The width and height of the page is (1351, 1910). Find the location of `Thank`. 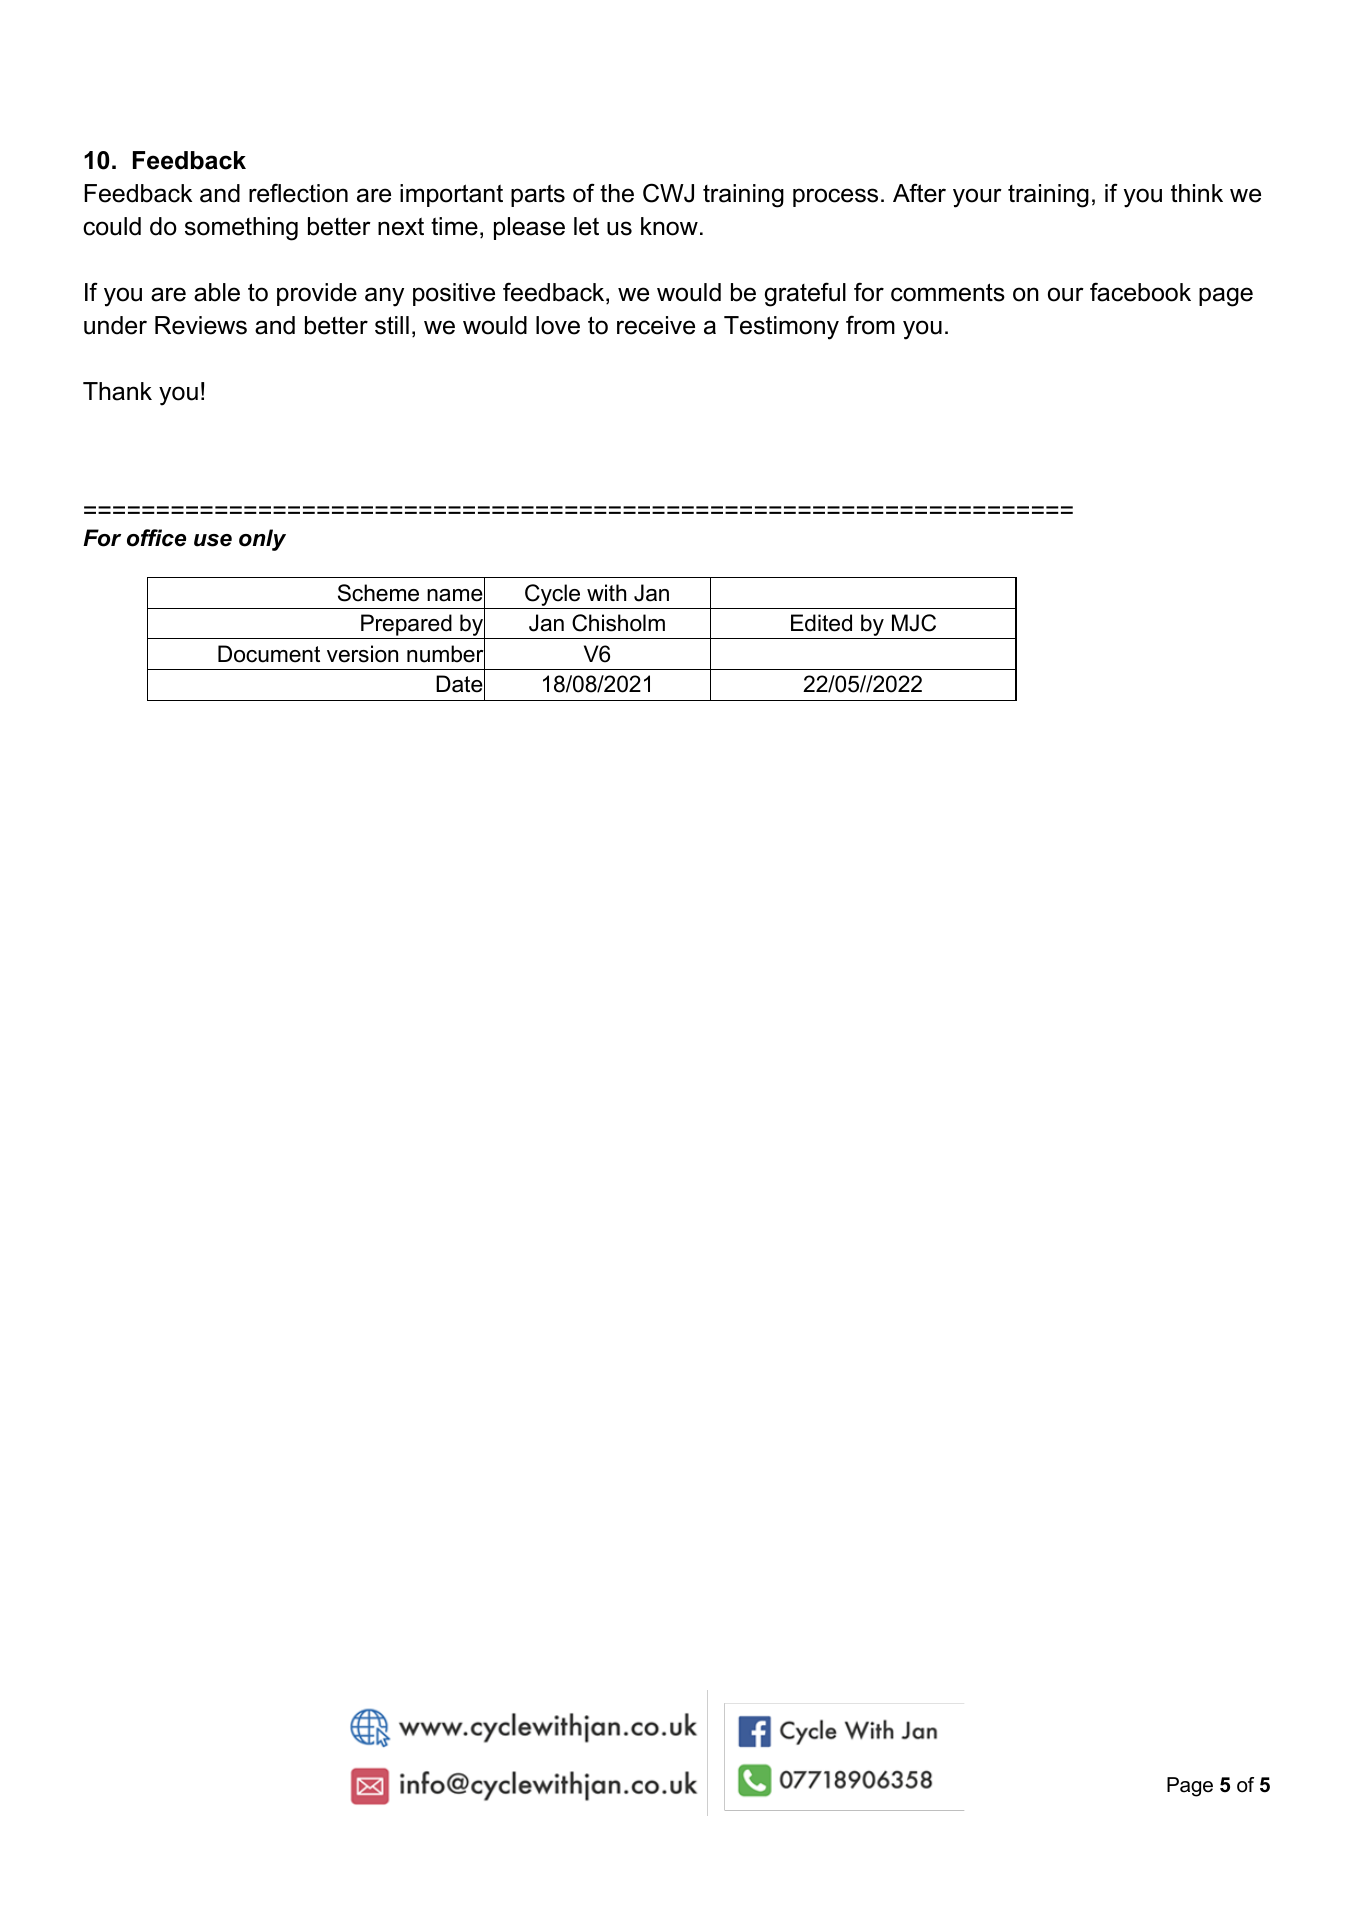

Thank is located at coordinates (117, 391).
